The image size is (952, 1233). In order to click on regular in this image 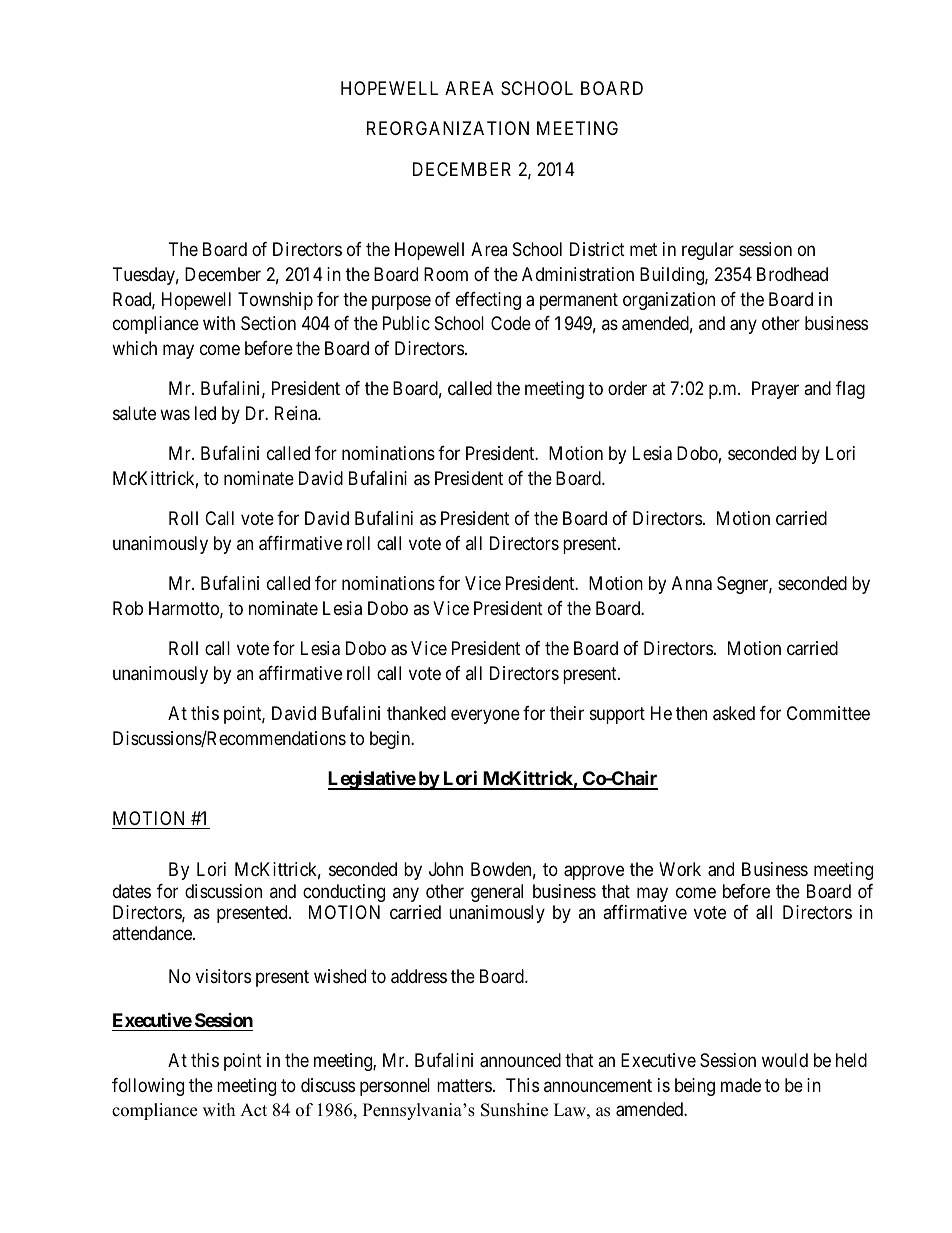, I will do `click(708, 251)`.
